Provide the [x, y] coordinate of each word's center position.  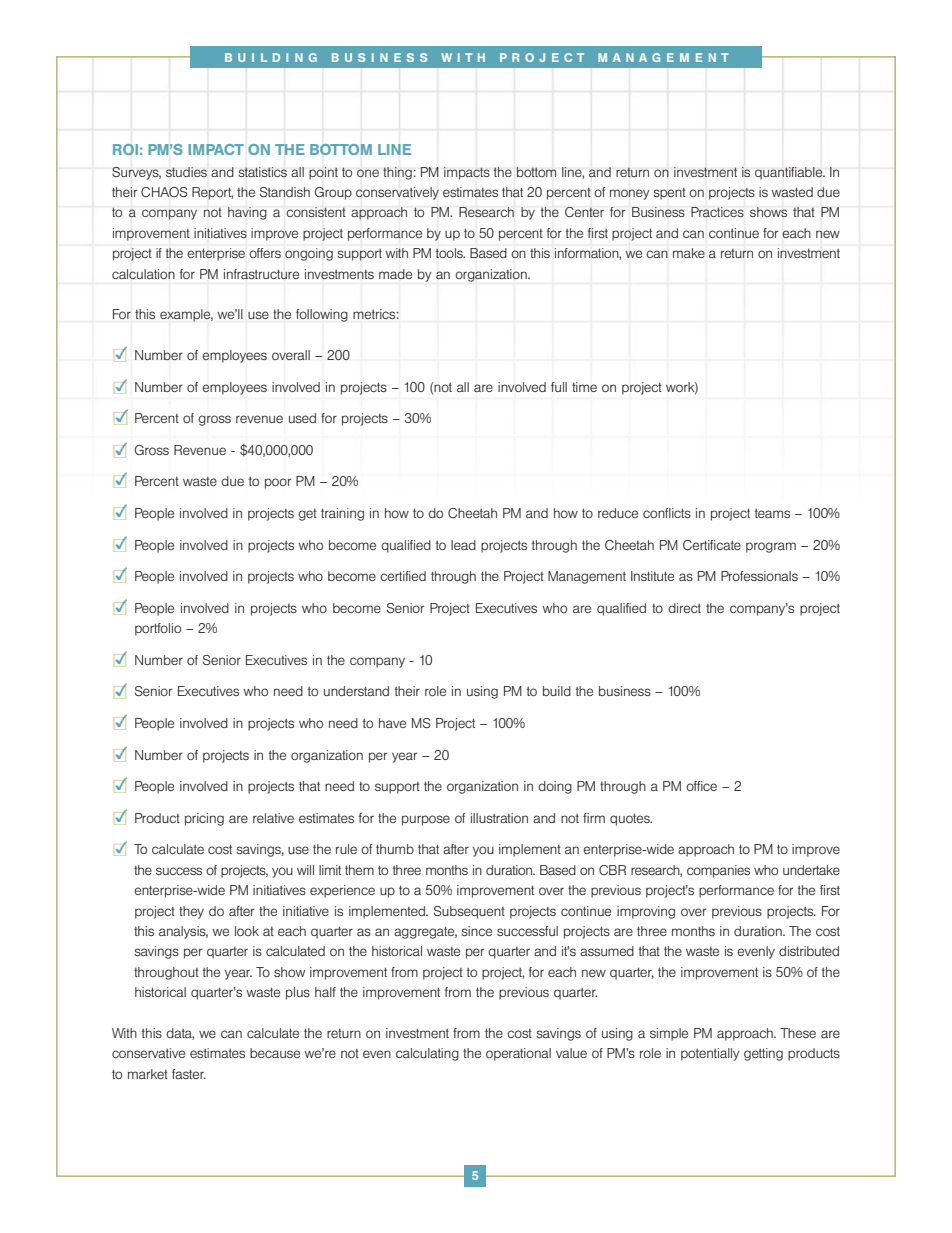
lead [463, 545]
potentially [710, 1054]
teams [772, 513]
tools [450, 253]
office [701, 786]
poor [278, 483]
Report [212, 193]
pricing [204, 819]
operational [518, 1054]
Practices [717, 212]
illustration [499, 818]
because [275, 1053]
